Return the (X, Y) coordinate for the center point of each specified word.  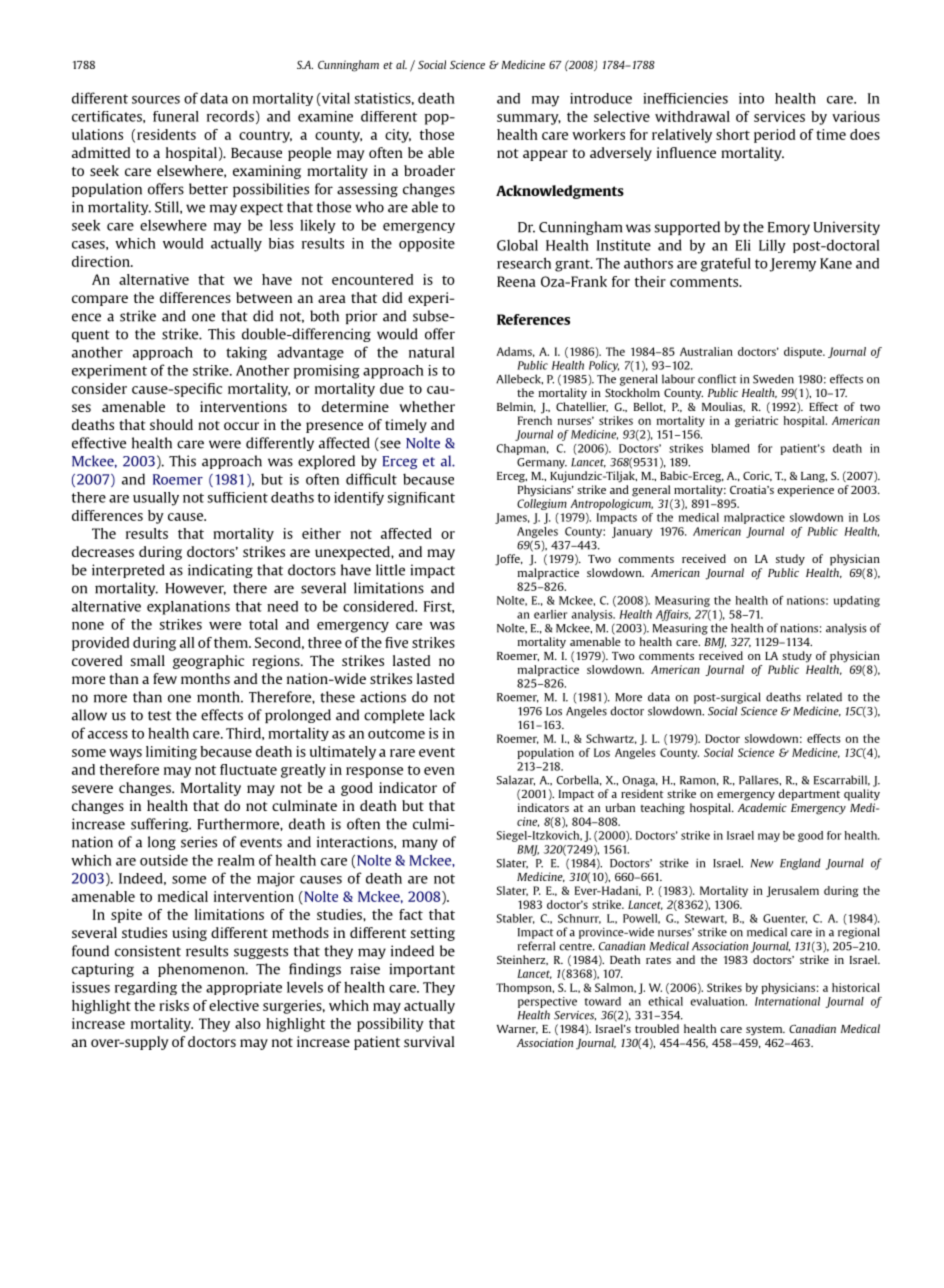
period (774, 136)
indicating (220, 571)
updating (857, 601)
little (390, 570)
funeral (176, 116)
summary (529, 119)
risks (174, 1005)
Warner (517, 1030)
